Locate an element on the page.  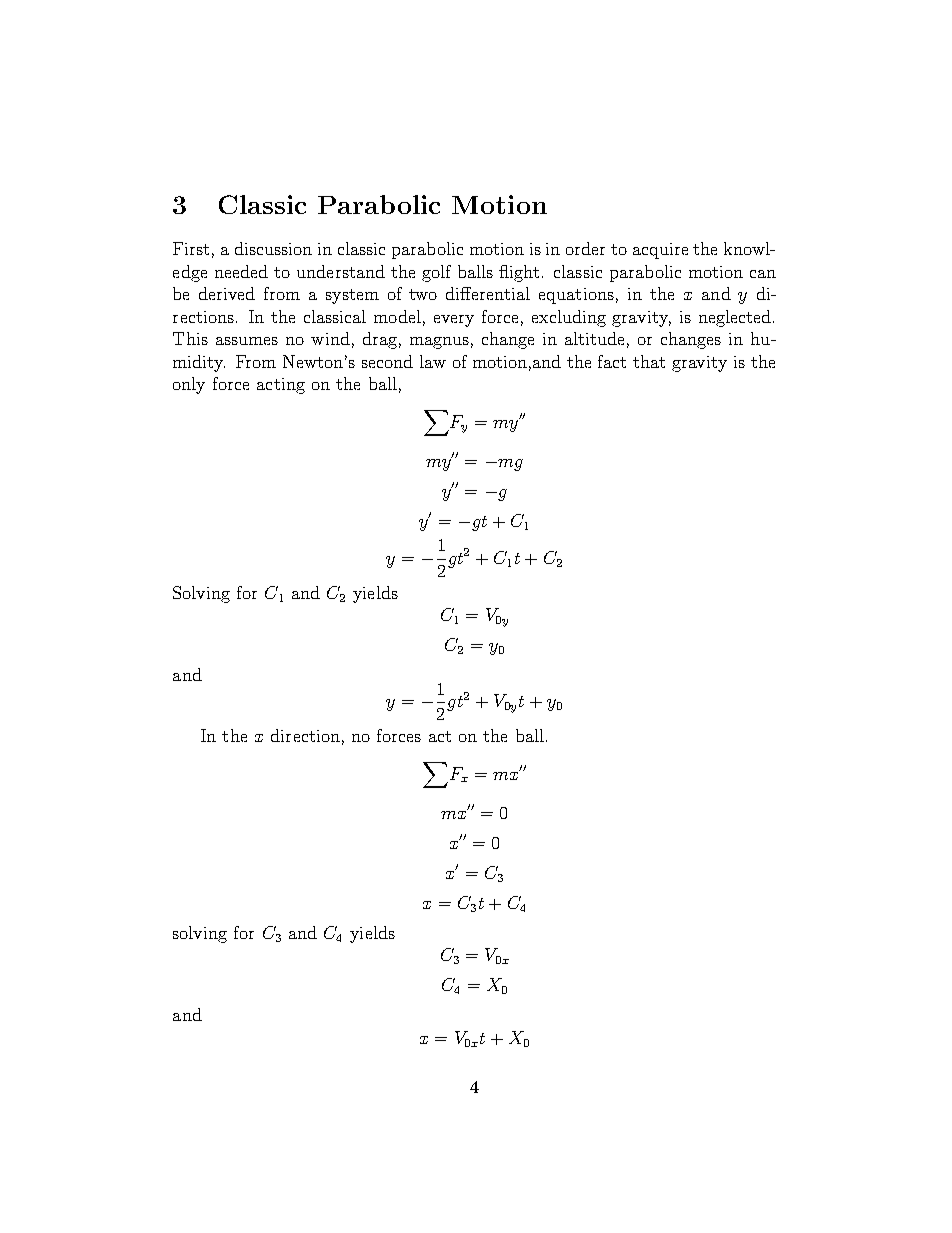
magnus is located at coordinates (439, 343).
